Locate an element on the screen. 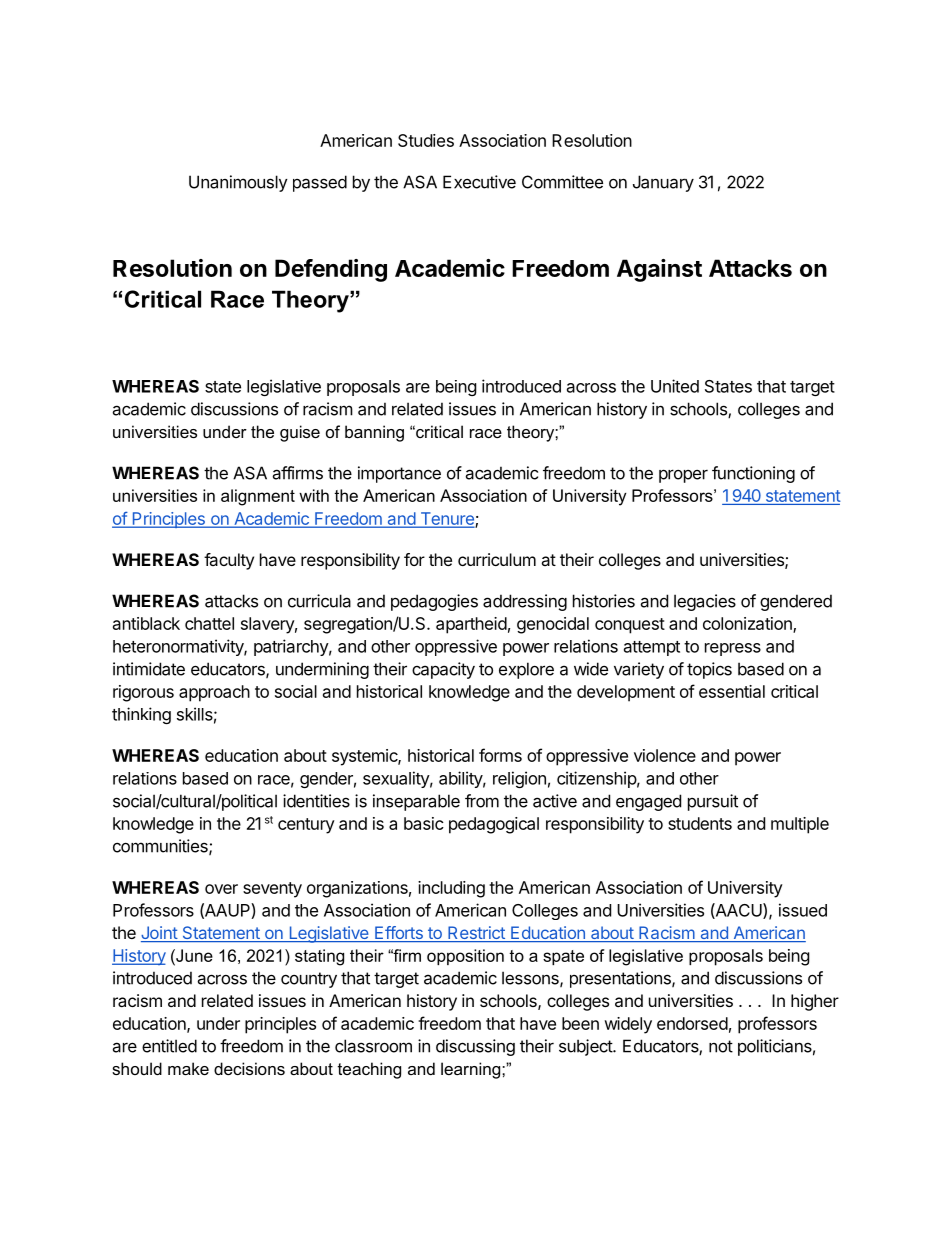 The image size is (952, 1233). January is located at coordinates (663, 183).
